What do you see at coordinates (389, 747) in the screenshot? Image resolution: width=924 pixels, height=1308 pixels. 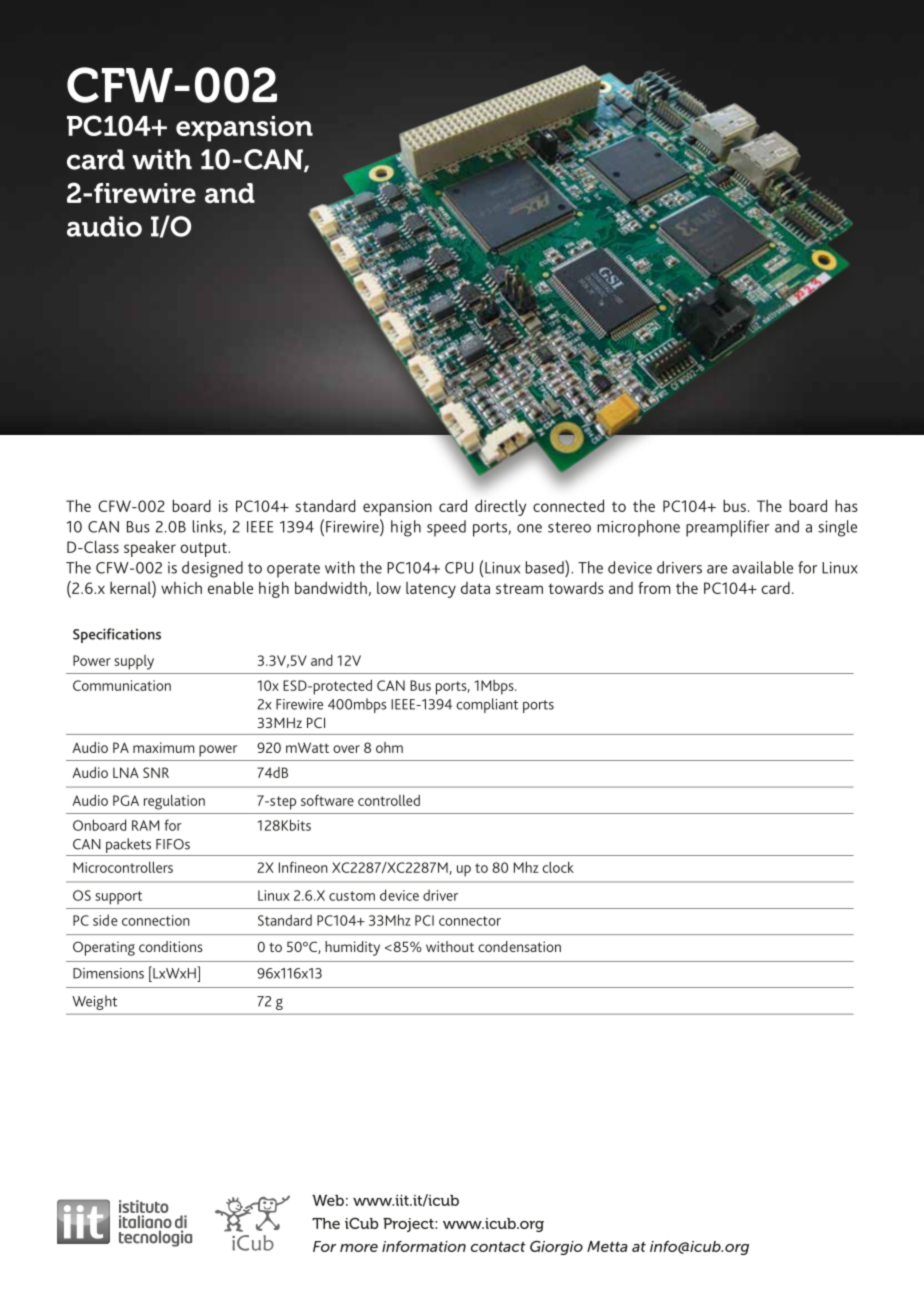 I see `ohm` at bounding box center [389, 747].
